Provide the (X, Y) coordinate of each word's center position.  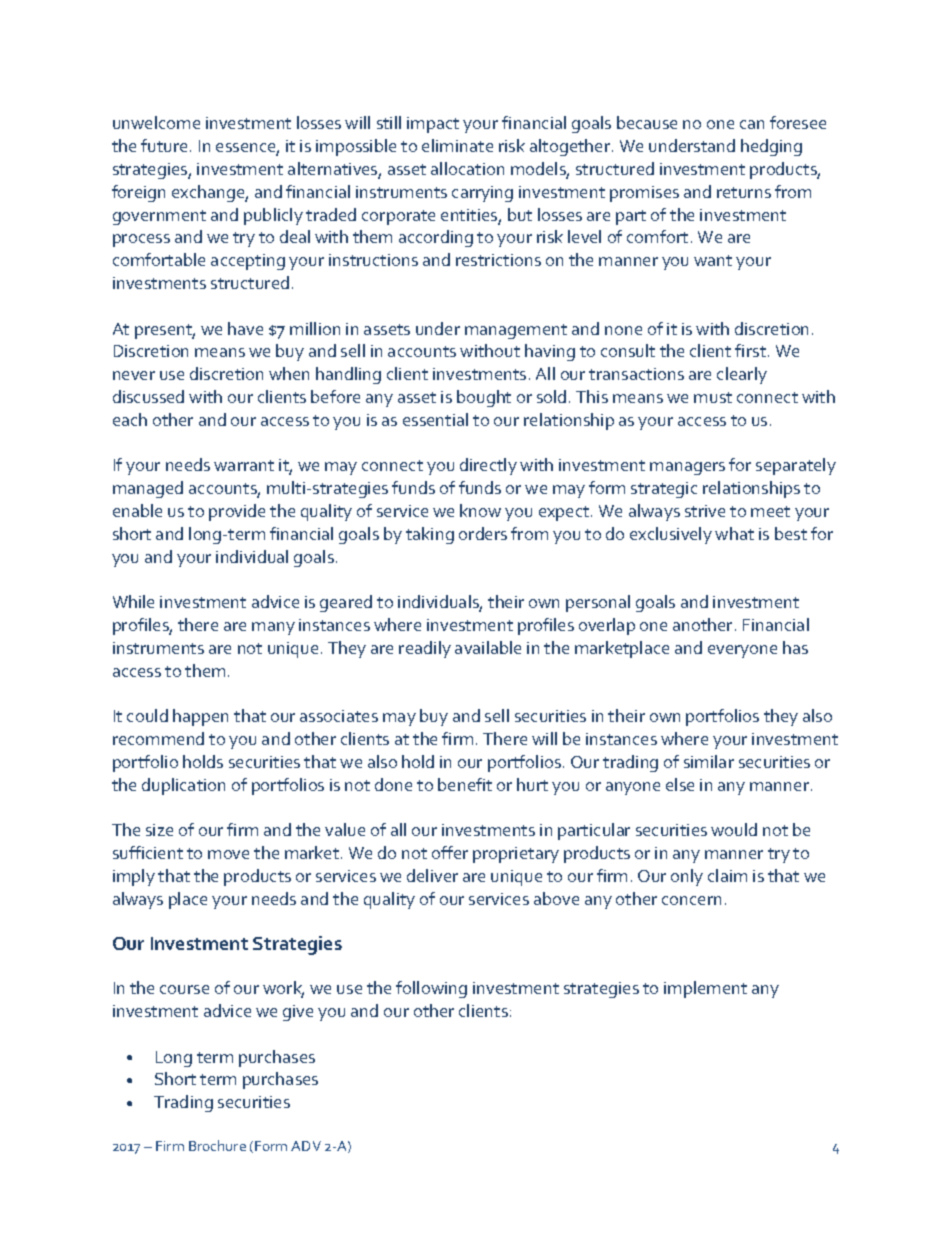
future (164, 145)
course (184, 989)
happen (200, 717)
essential (435, 419)
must (713, 397)
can (752, 124)
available (488, 647)
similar (709, 761)
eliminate (457, 145)
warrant (244, 465)
